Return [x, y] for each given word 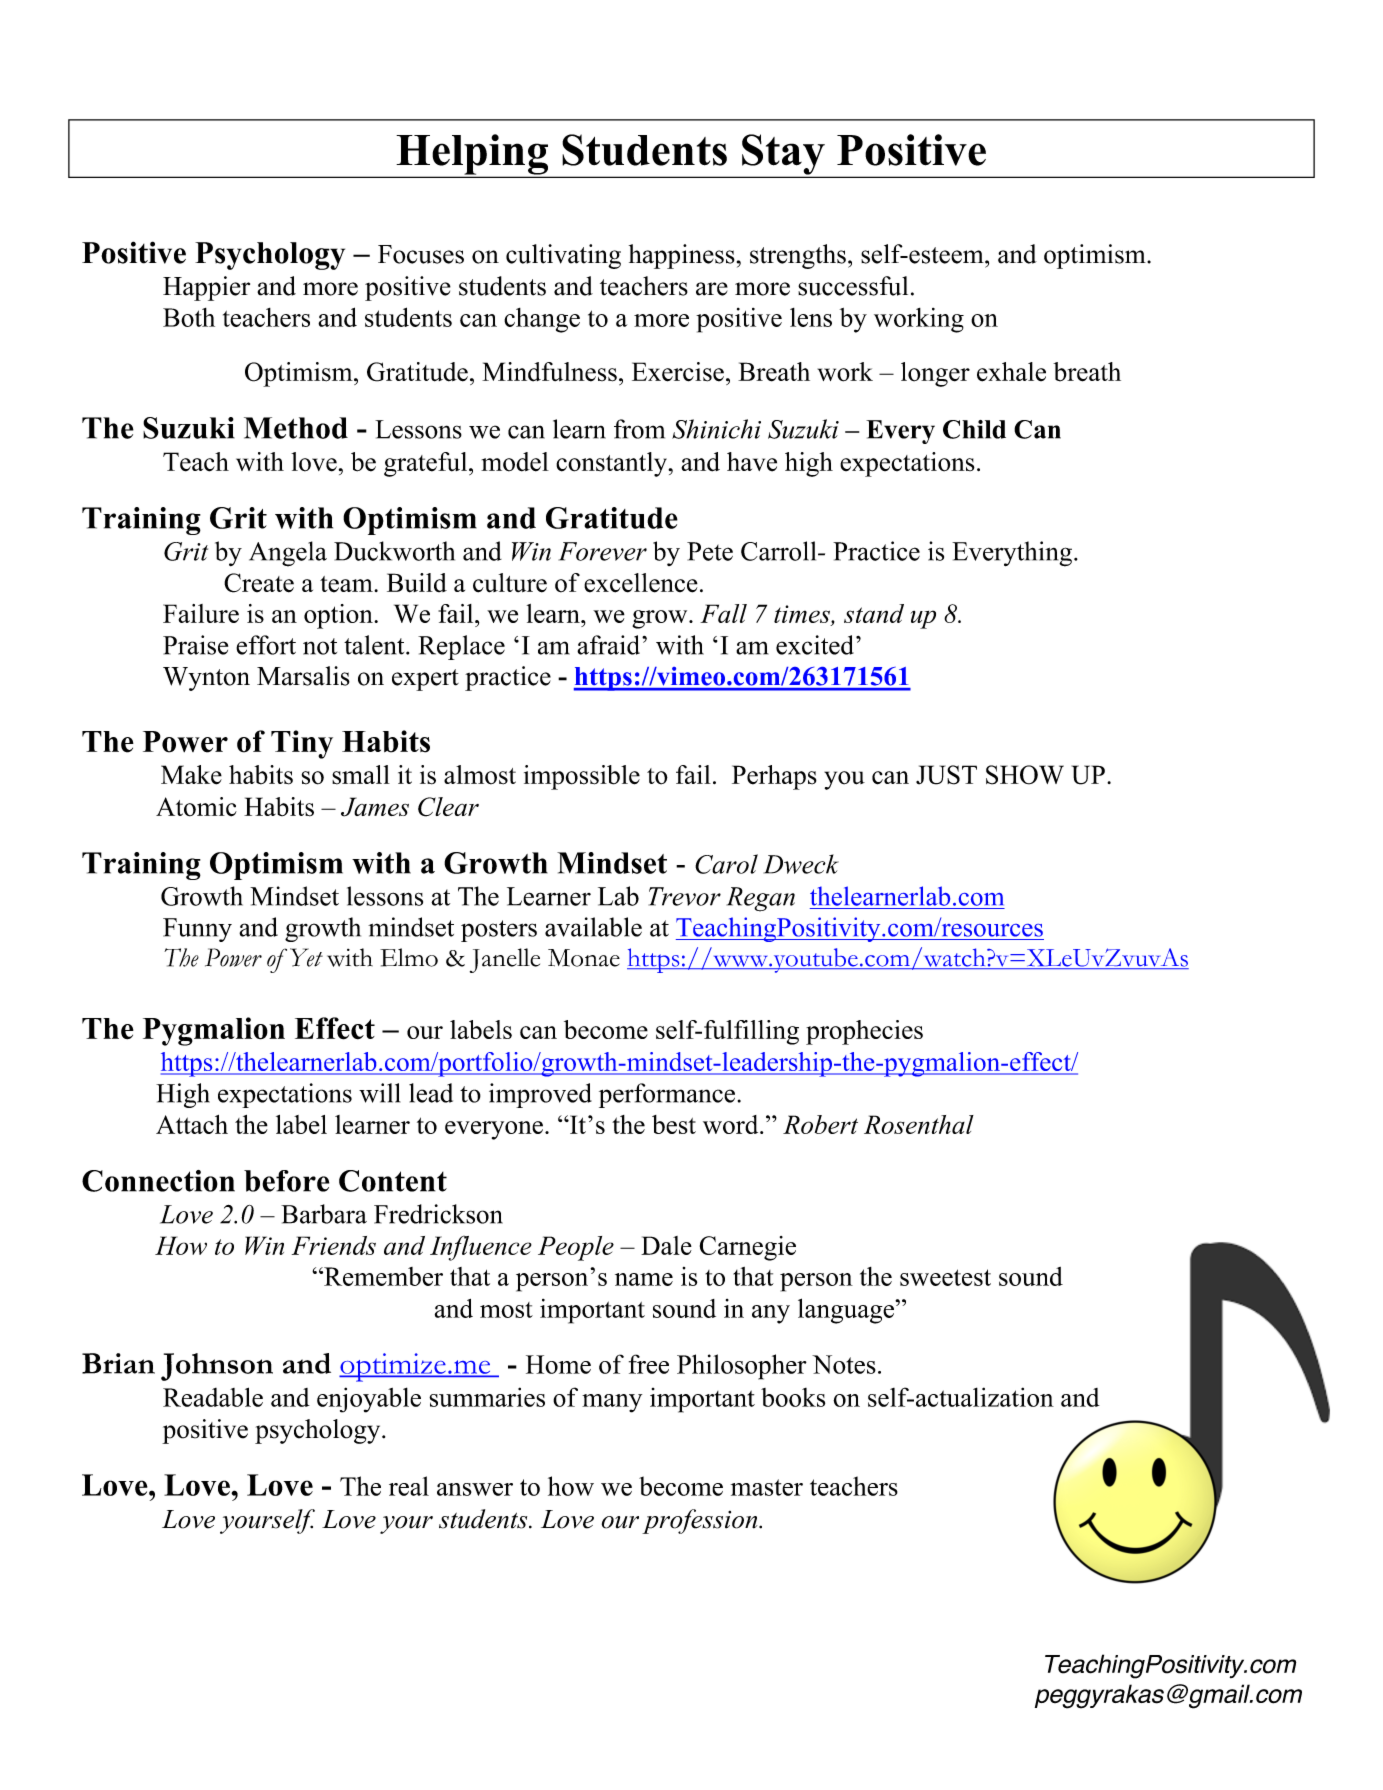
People [576, 1248]
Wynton [206, 679]
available [593, 927]
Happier [206, 288]
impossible [582, 777]
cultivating [563, 256]
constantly [613, 464]
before [286, 1181]
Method [296, 428]
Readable [213, 1397]
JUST [946, 775]
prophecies [864, 1032]
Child [974, 429]
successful [853, 286]
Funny [197, 930]
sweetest [945, 1277]
